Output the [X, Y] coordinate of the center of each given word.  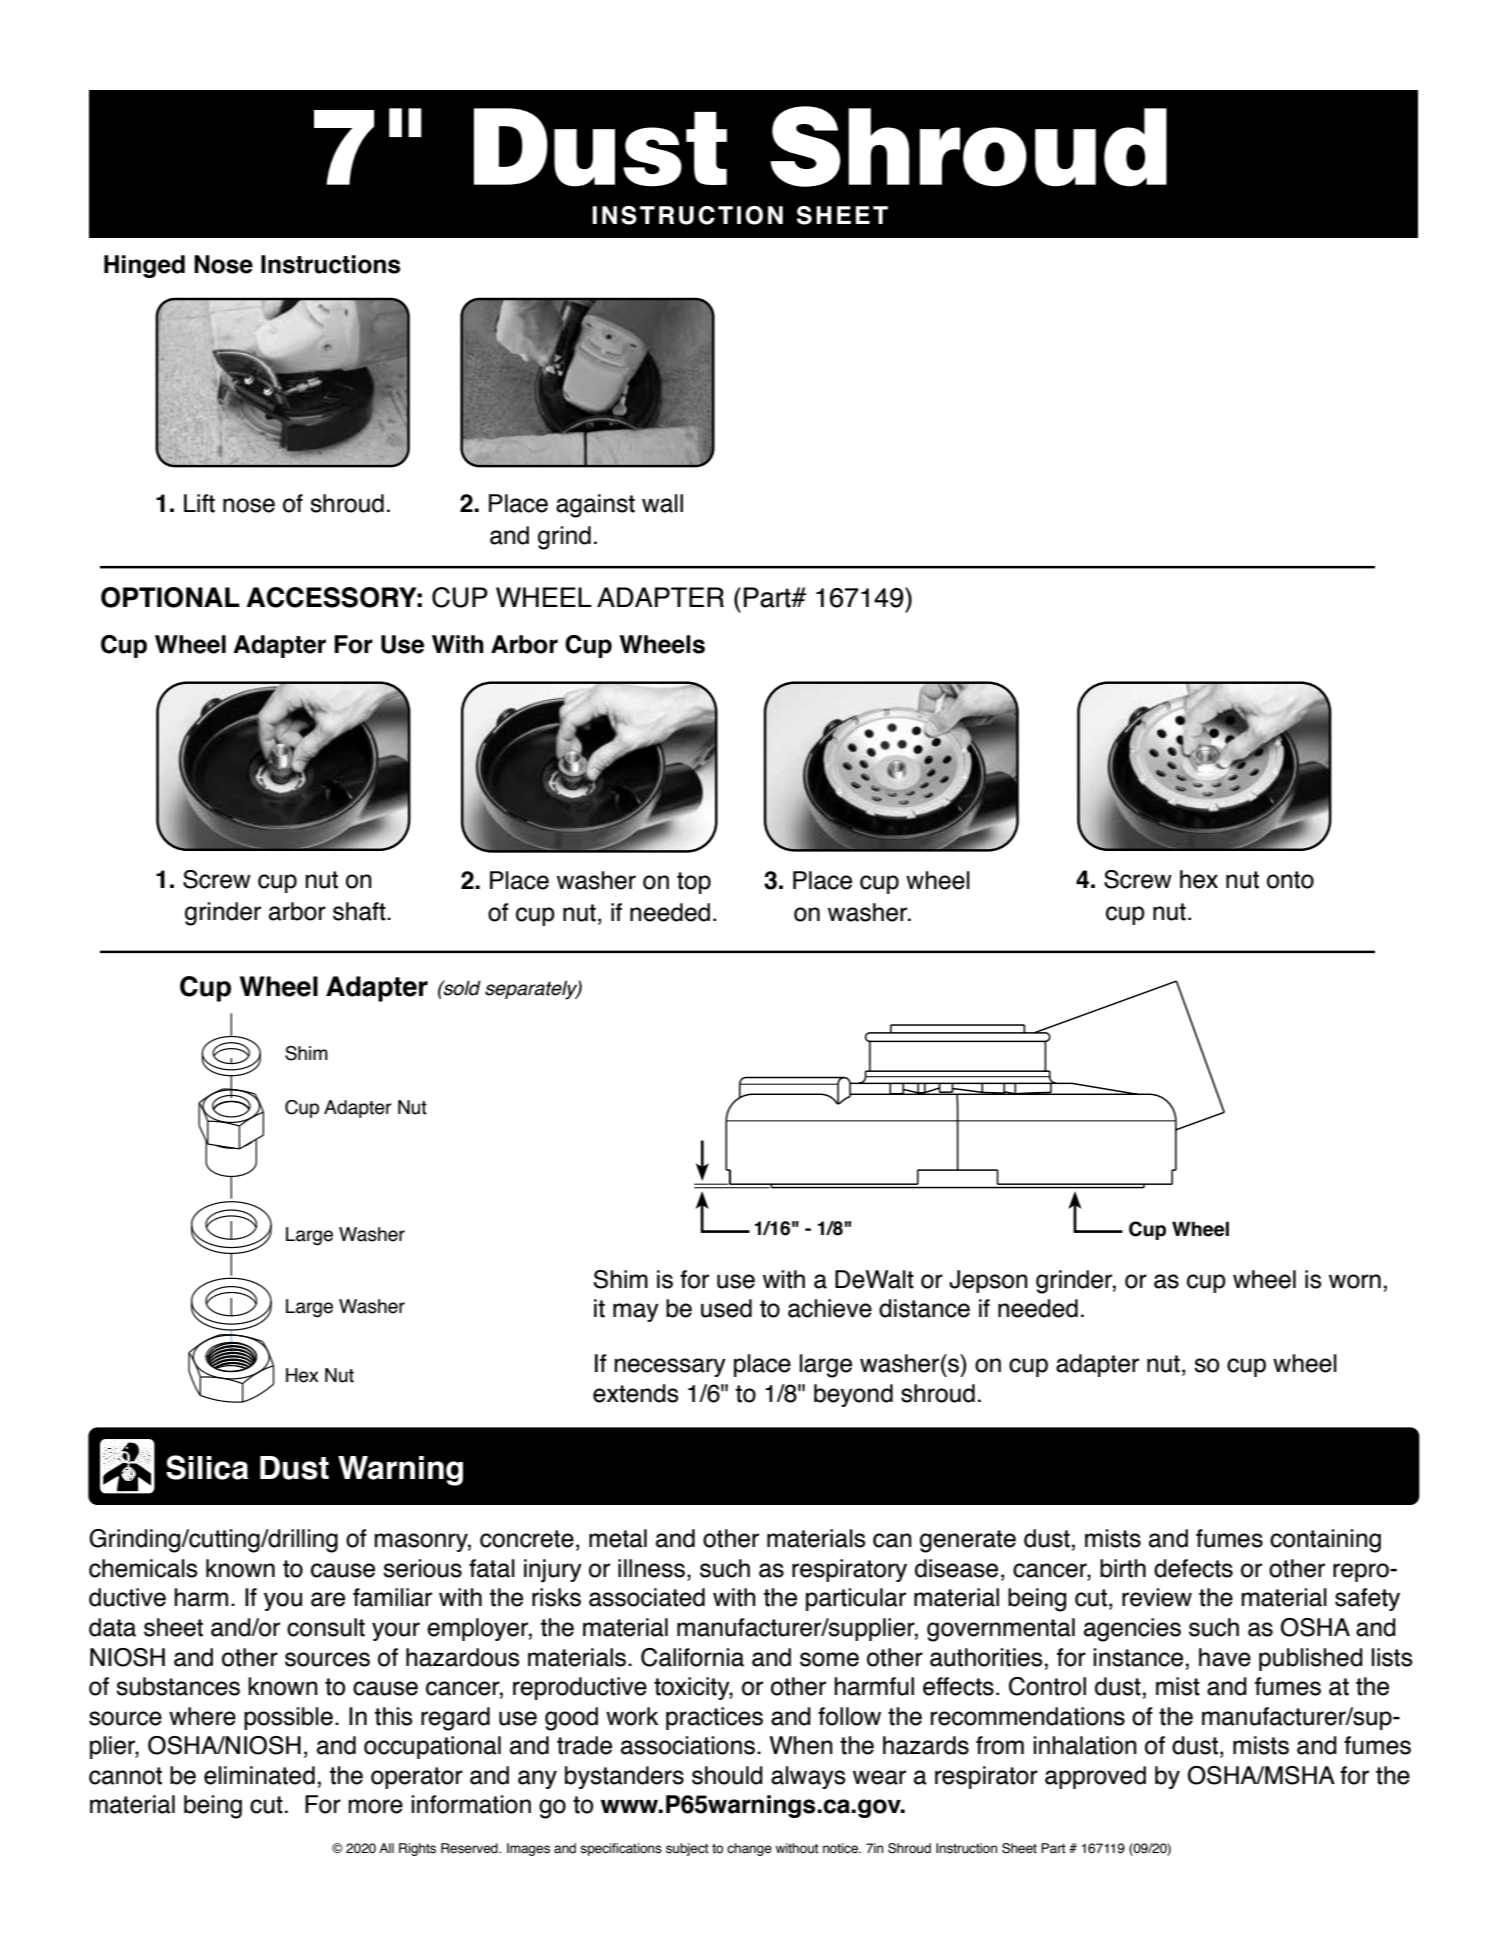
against [595, 506]
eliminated [259, 1775]
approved [1095, 1777]
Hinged [144, 266]
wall [662, 503]
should [727, 1775]
